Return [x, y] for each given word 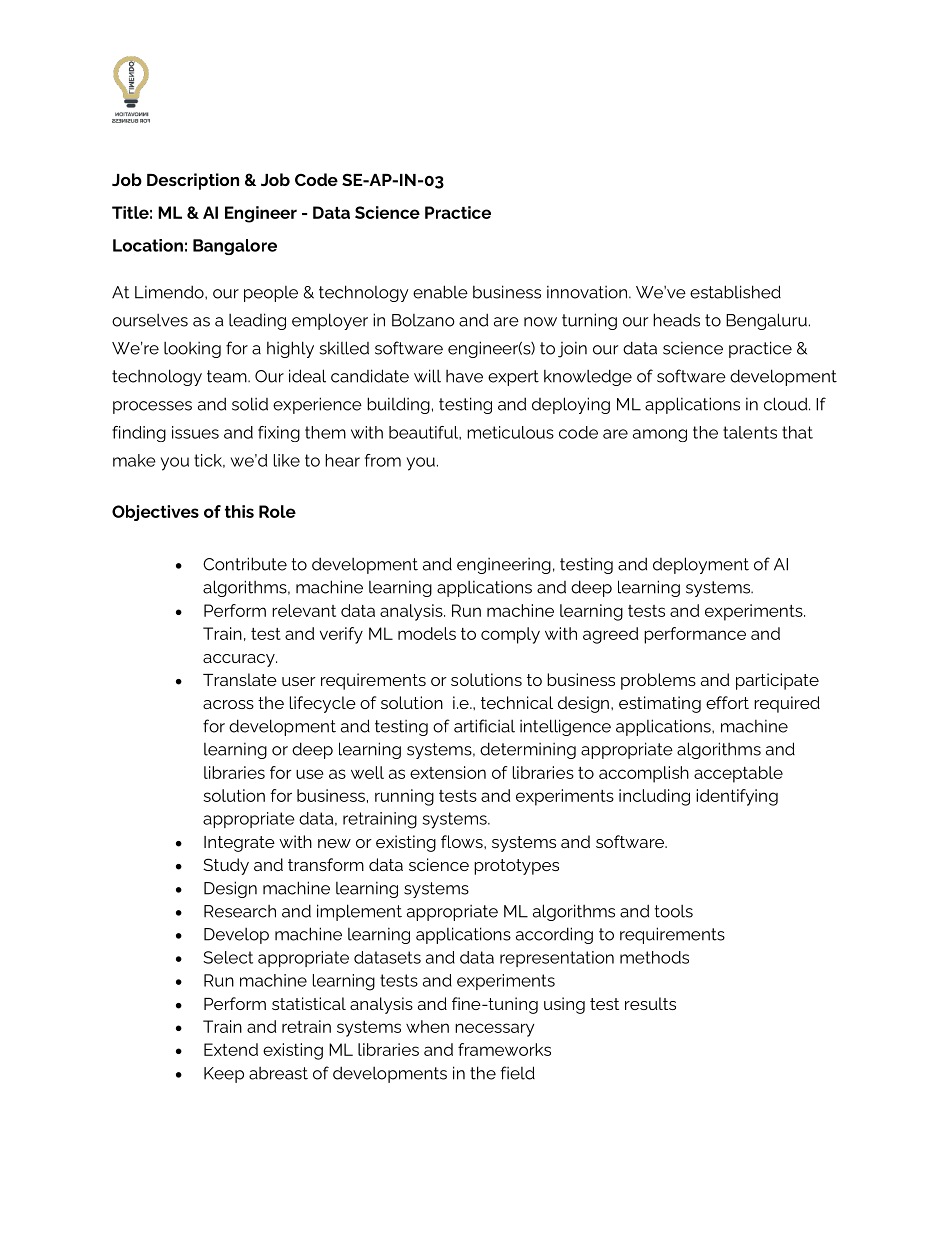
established [735, 292]
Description [193, 181]
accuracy [240, 660]
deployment [701, 565]
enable [440, 292]
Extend [231, 1049]
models [427, 633]
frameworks [504, 1049]
